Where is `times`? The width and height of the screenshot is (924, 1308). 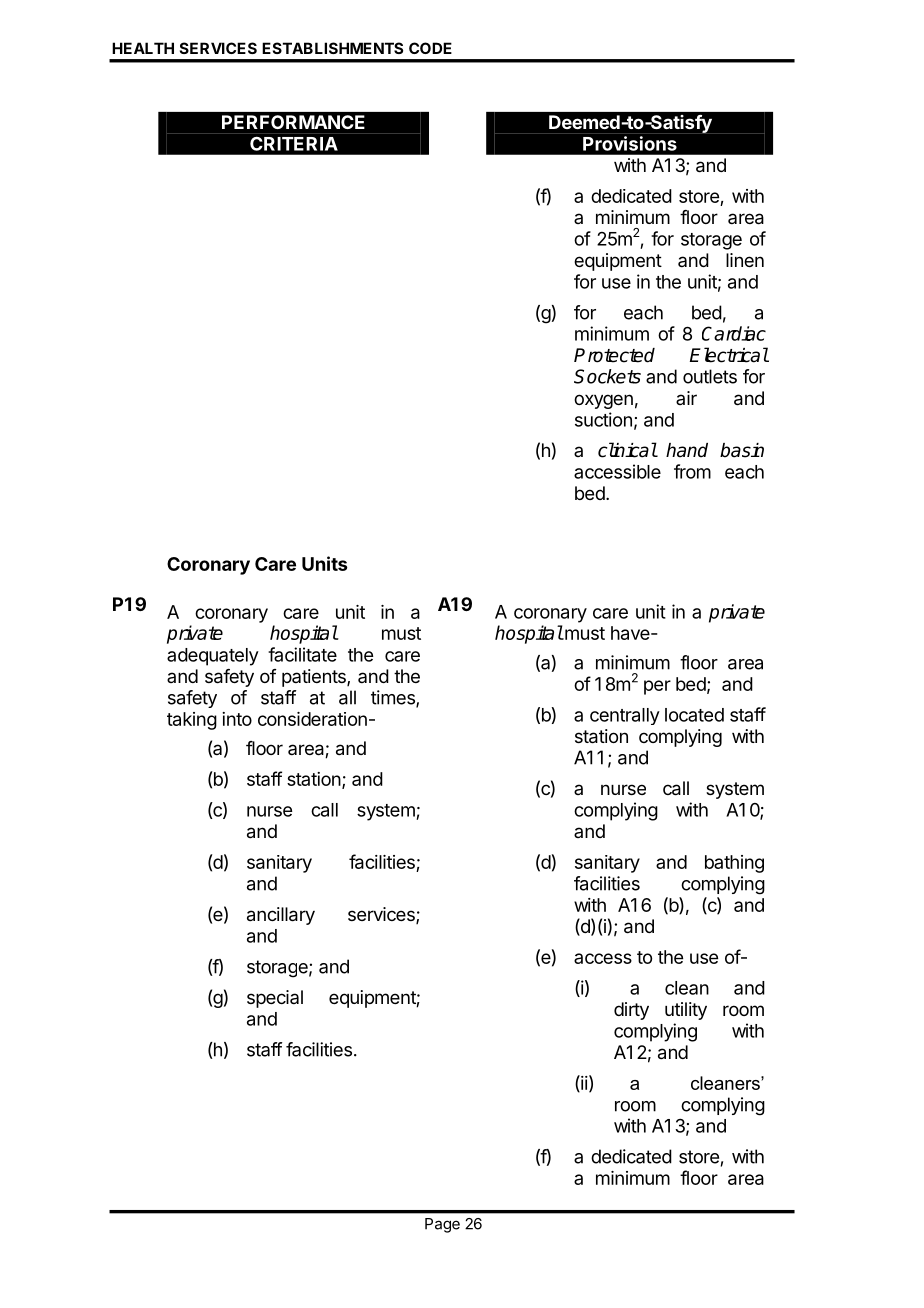 times is located at coordinates (394, 698).
